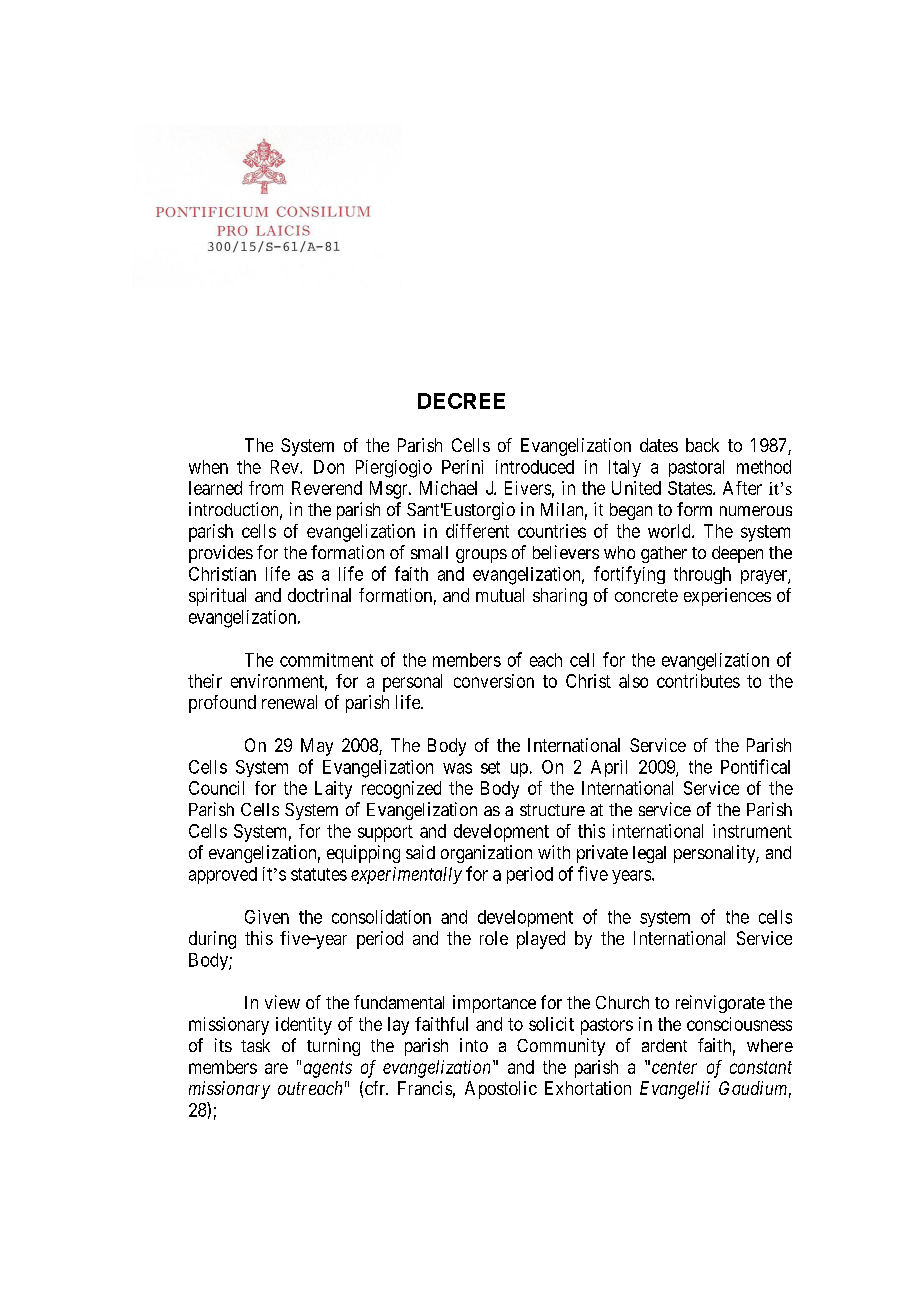  I want to click on set, so click(490, 767).
